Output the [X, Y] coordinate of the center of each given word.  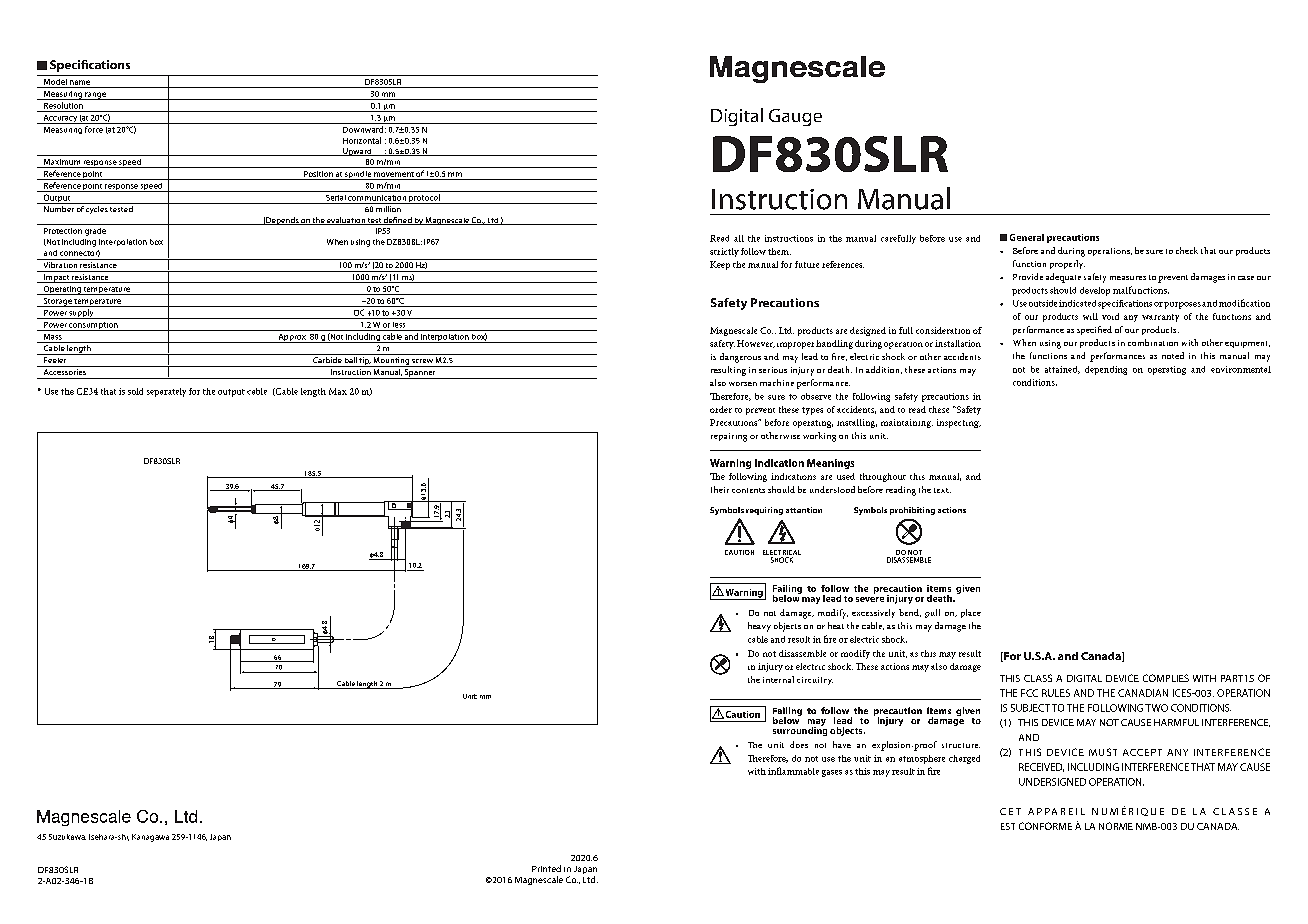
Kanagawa [150, 838]
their [720, 489]
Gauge [795, 117]
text [942, 490]
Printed [546, 868]
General [1027, 237]
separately [166, 392]
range [96, 96]
